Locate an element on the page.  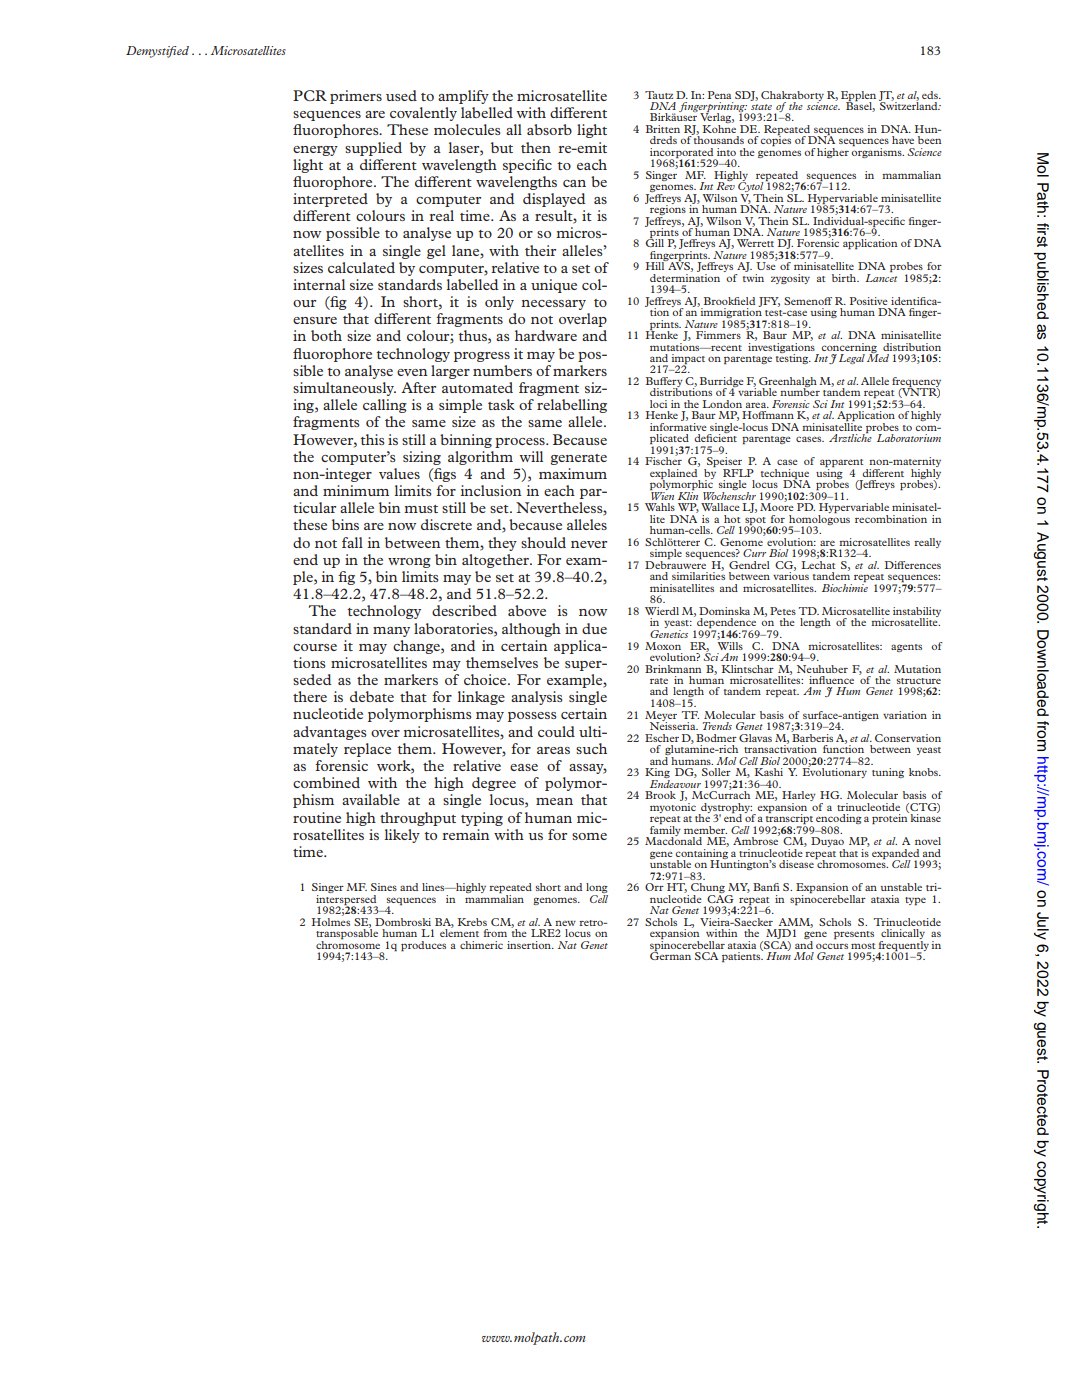
homologous is located at coordinates (819, 520).
